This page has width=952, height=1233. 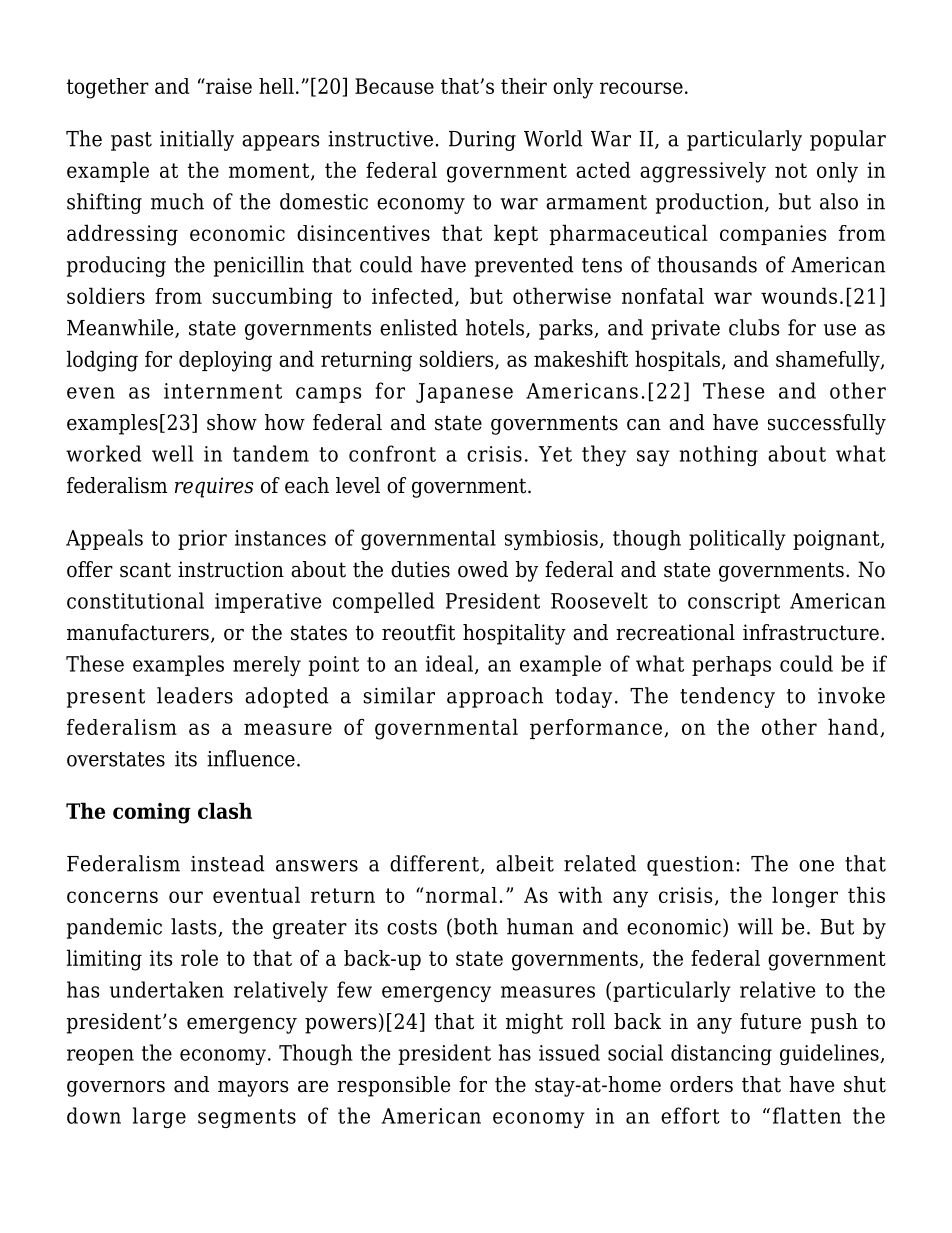 What do you see at coordinates (197, 140) in the page?
I see `initially` at bounding box center [197, 140].
